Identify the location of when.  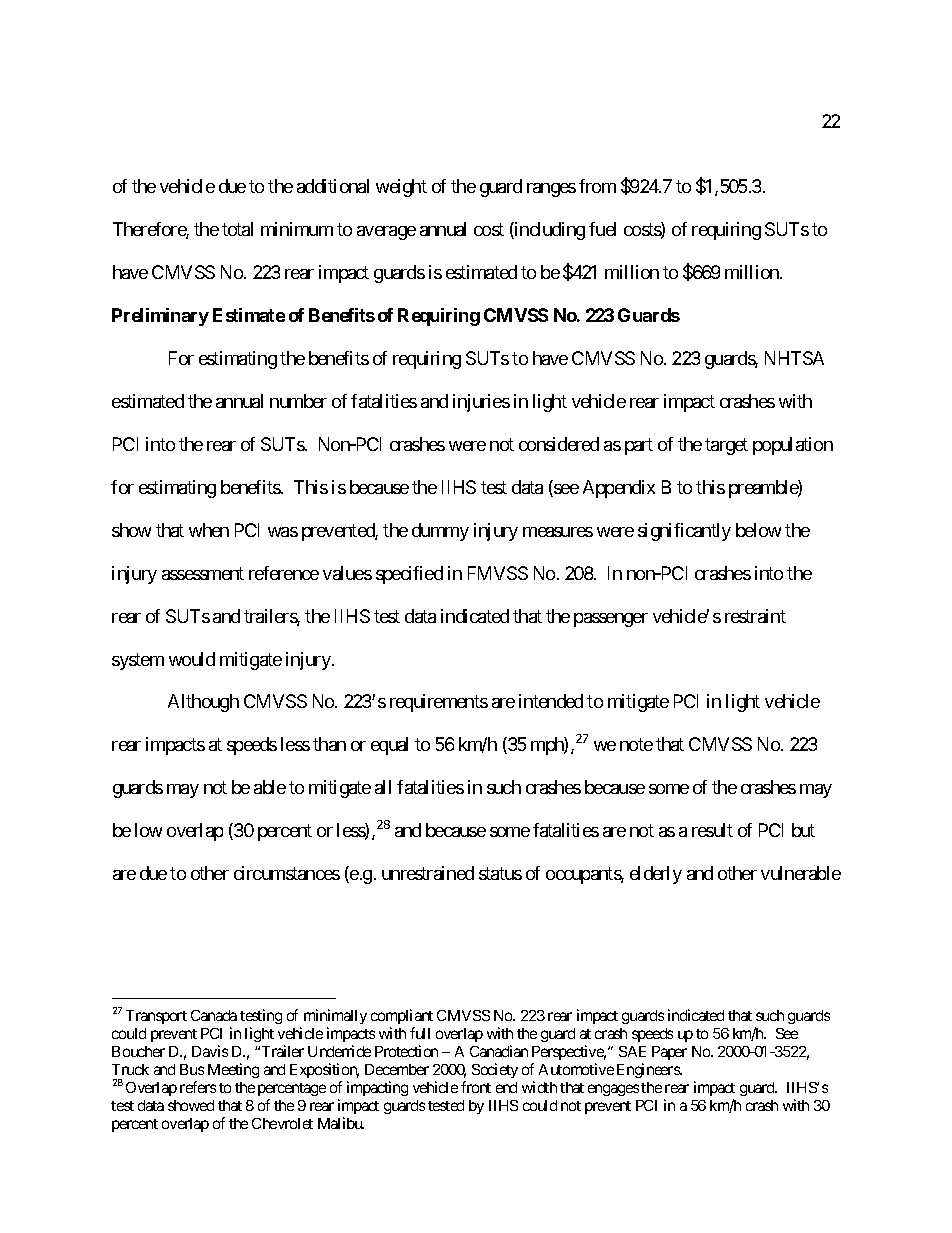
(209, 530).
